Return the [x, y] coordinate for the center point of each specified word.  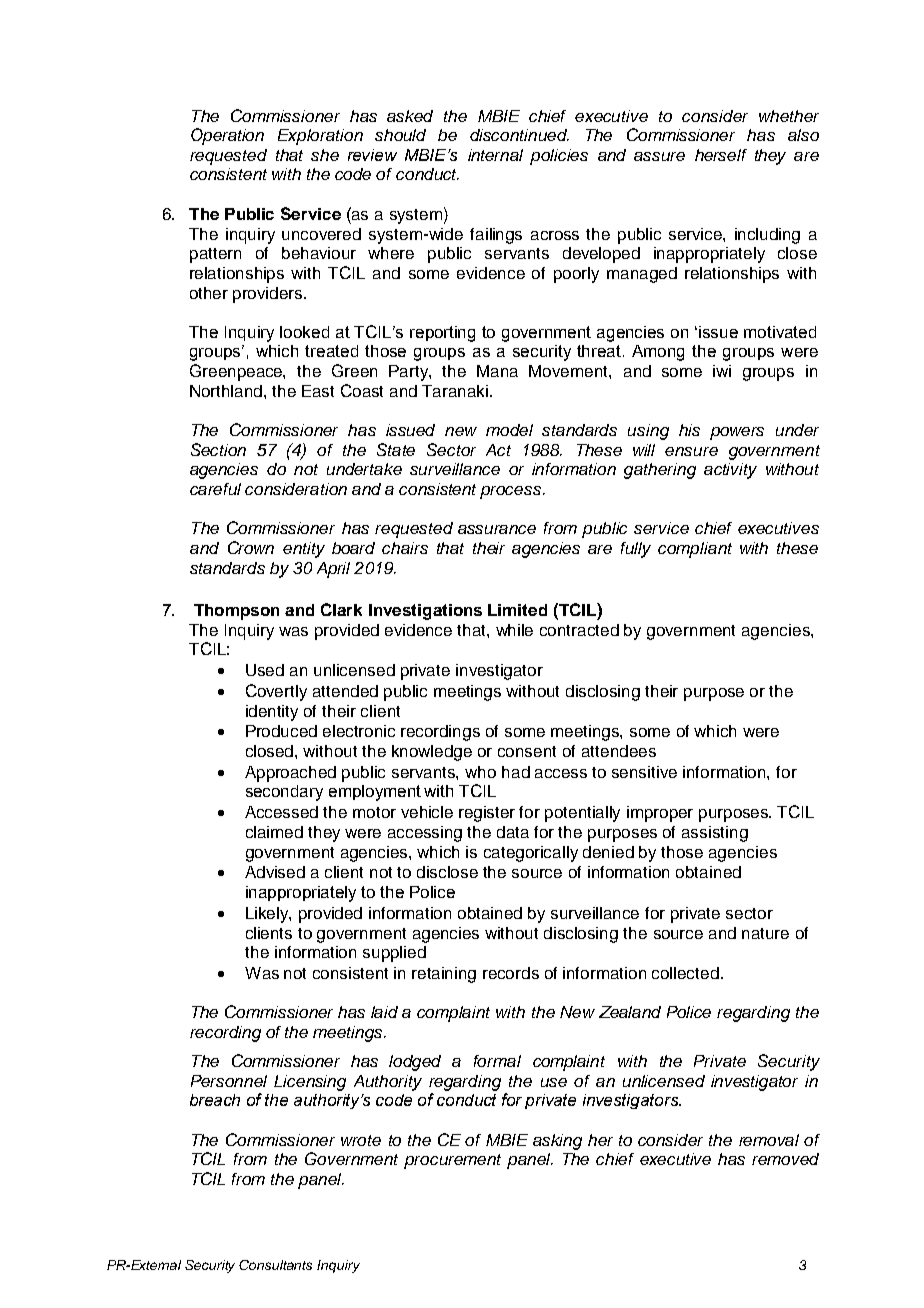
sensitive [644, 772]
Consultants [275, 1265]
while [514, 630]
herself [721, 155]
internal [495, 155]
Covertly [276, 692]
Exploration [320, 137]
